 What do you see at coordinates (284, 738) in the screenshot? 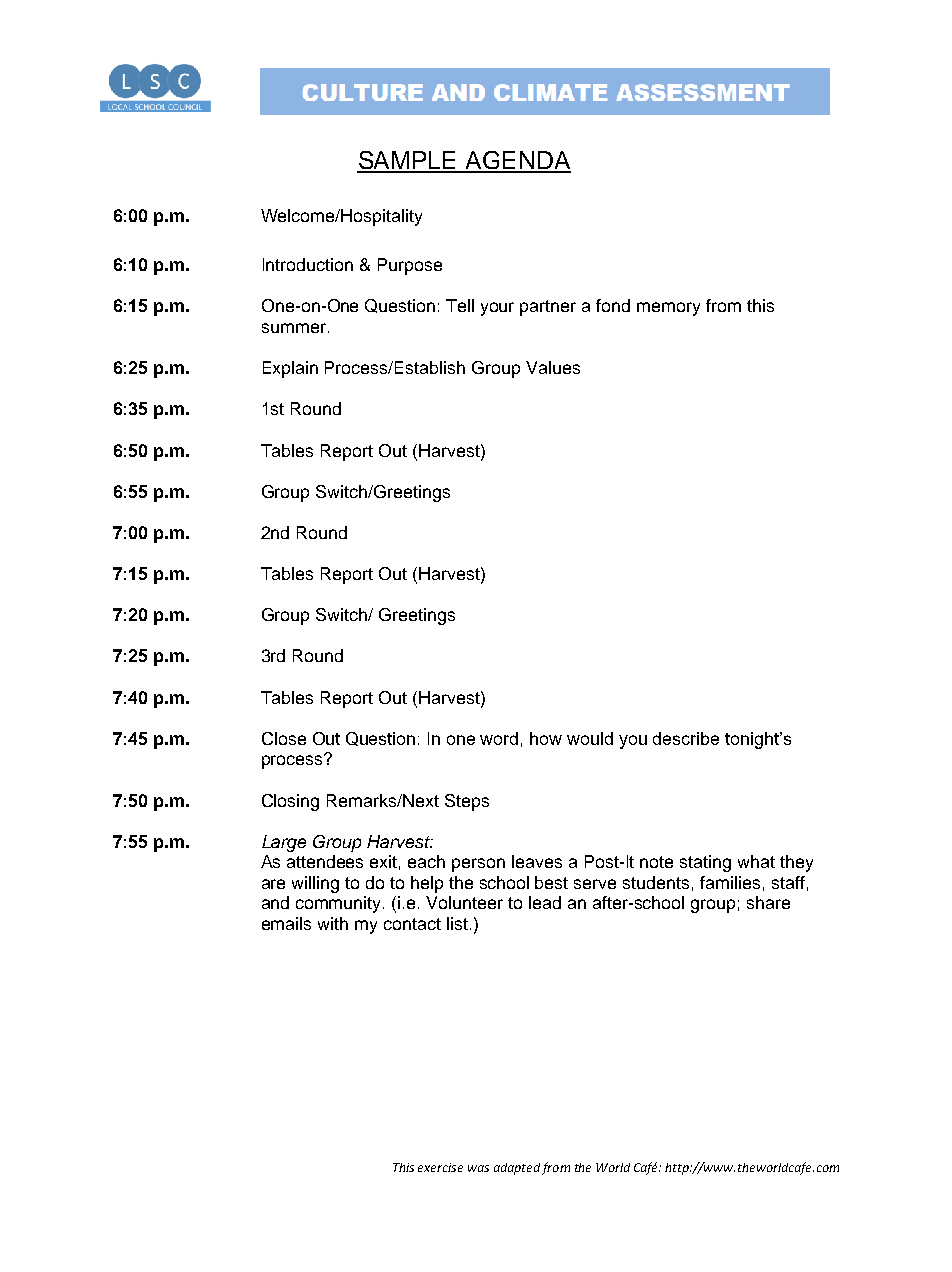
I see `Close` at bounding box center [284, 738].
